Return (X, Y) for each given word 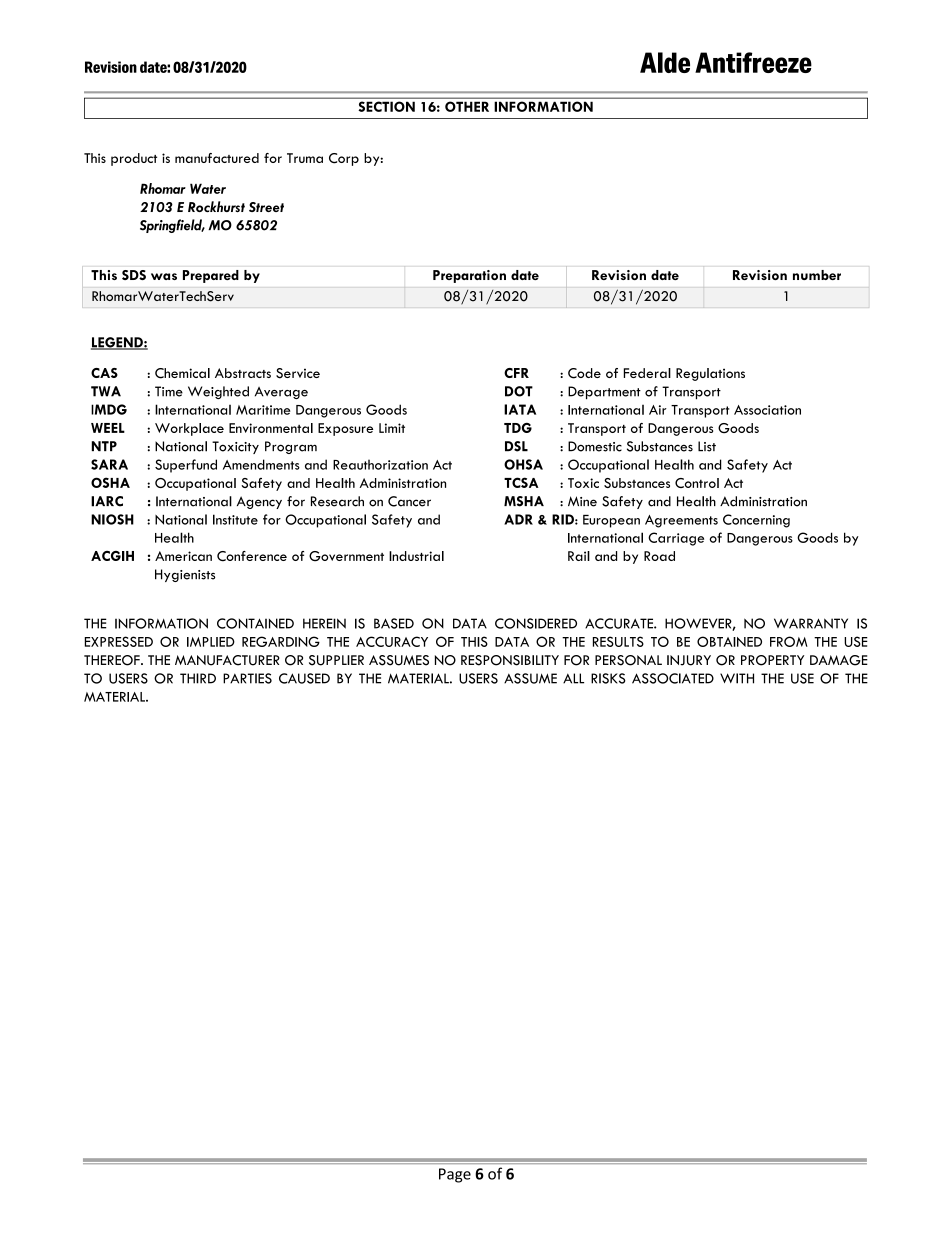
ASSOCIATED (673, 678)
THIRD (198, 678)
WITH (737, 678)
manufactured (217, 158)
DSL (516, 446)
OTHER (467, 106)
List (707, 446)
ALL (573, 678)
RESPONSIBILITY (510, 660)
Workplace (189, 429)
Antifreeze (753, 62)
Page (455, 1175)
